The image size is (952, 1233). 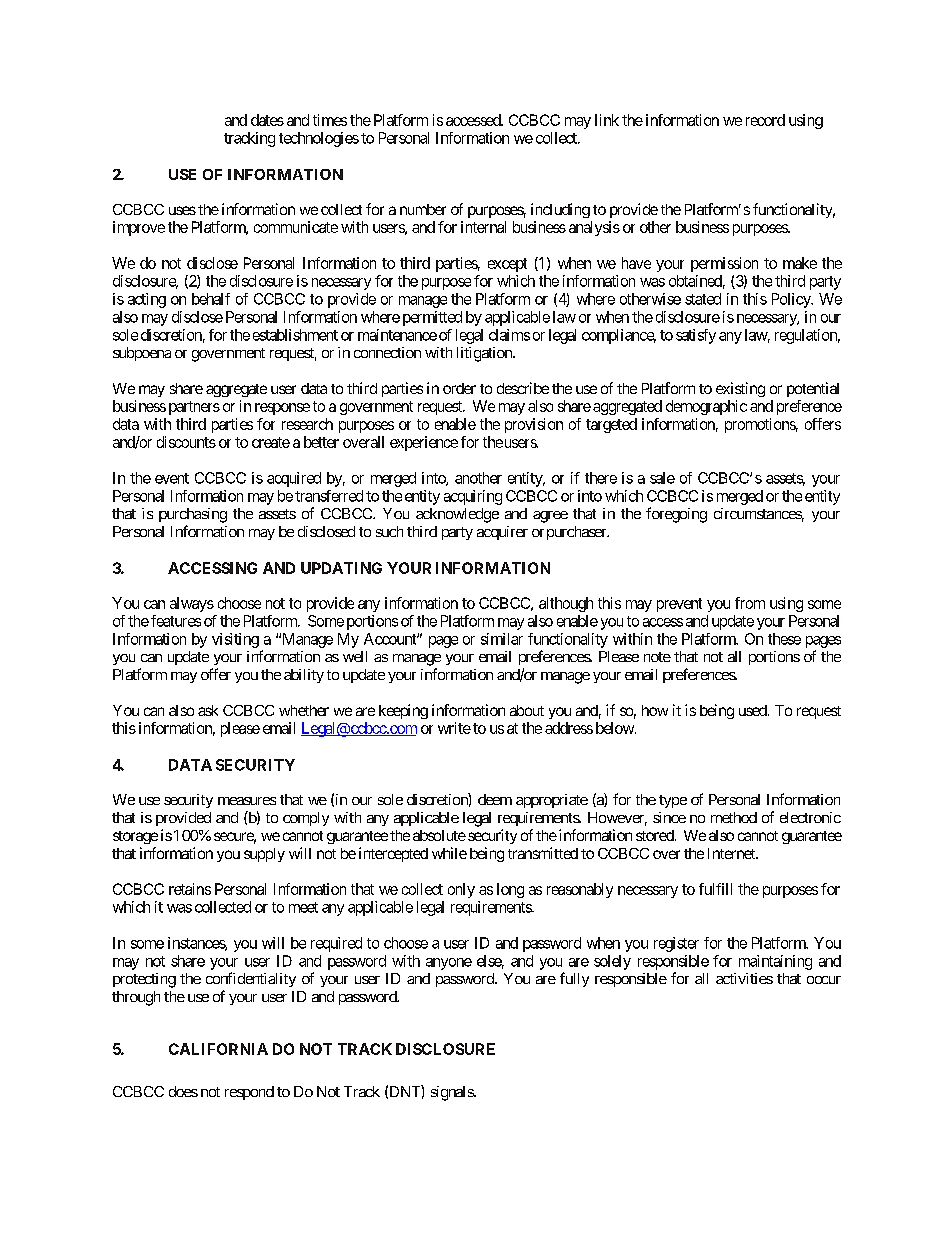 I want to click on similar, so click(x=502, y=639).
